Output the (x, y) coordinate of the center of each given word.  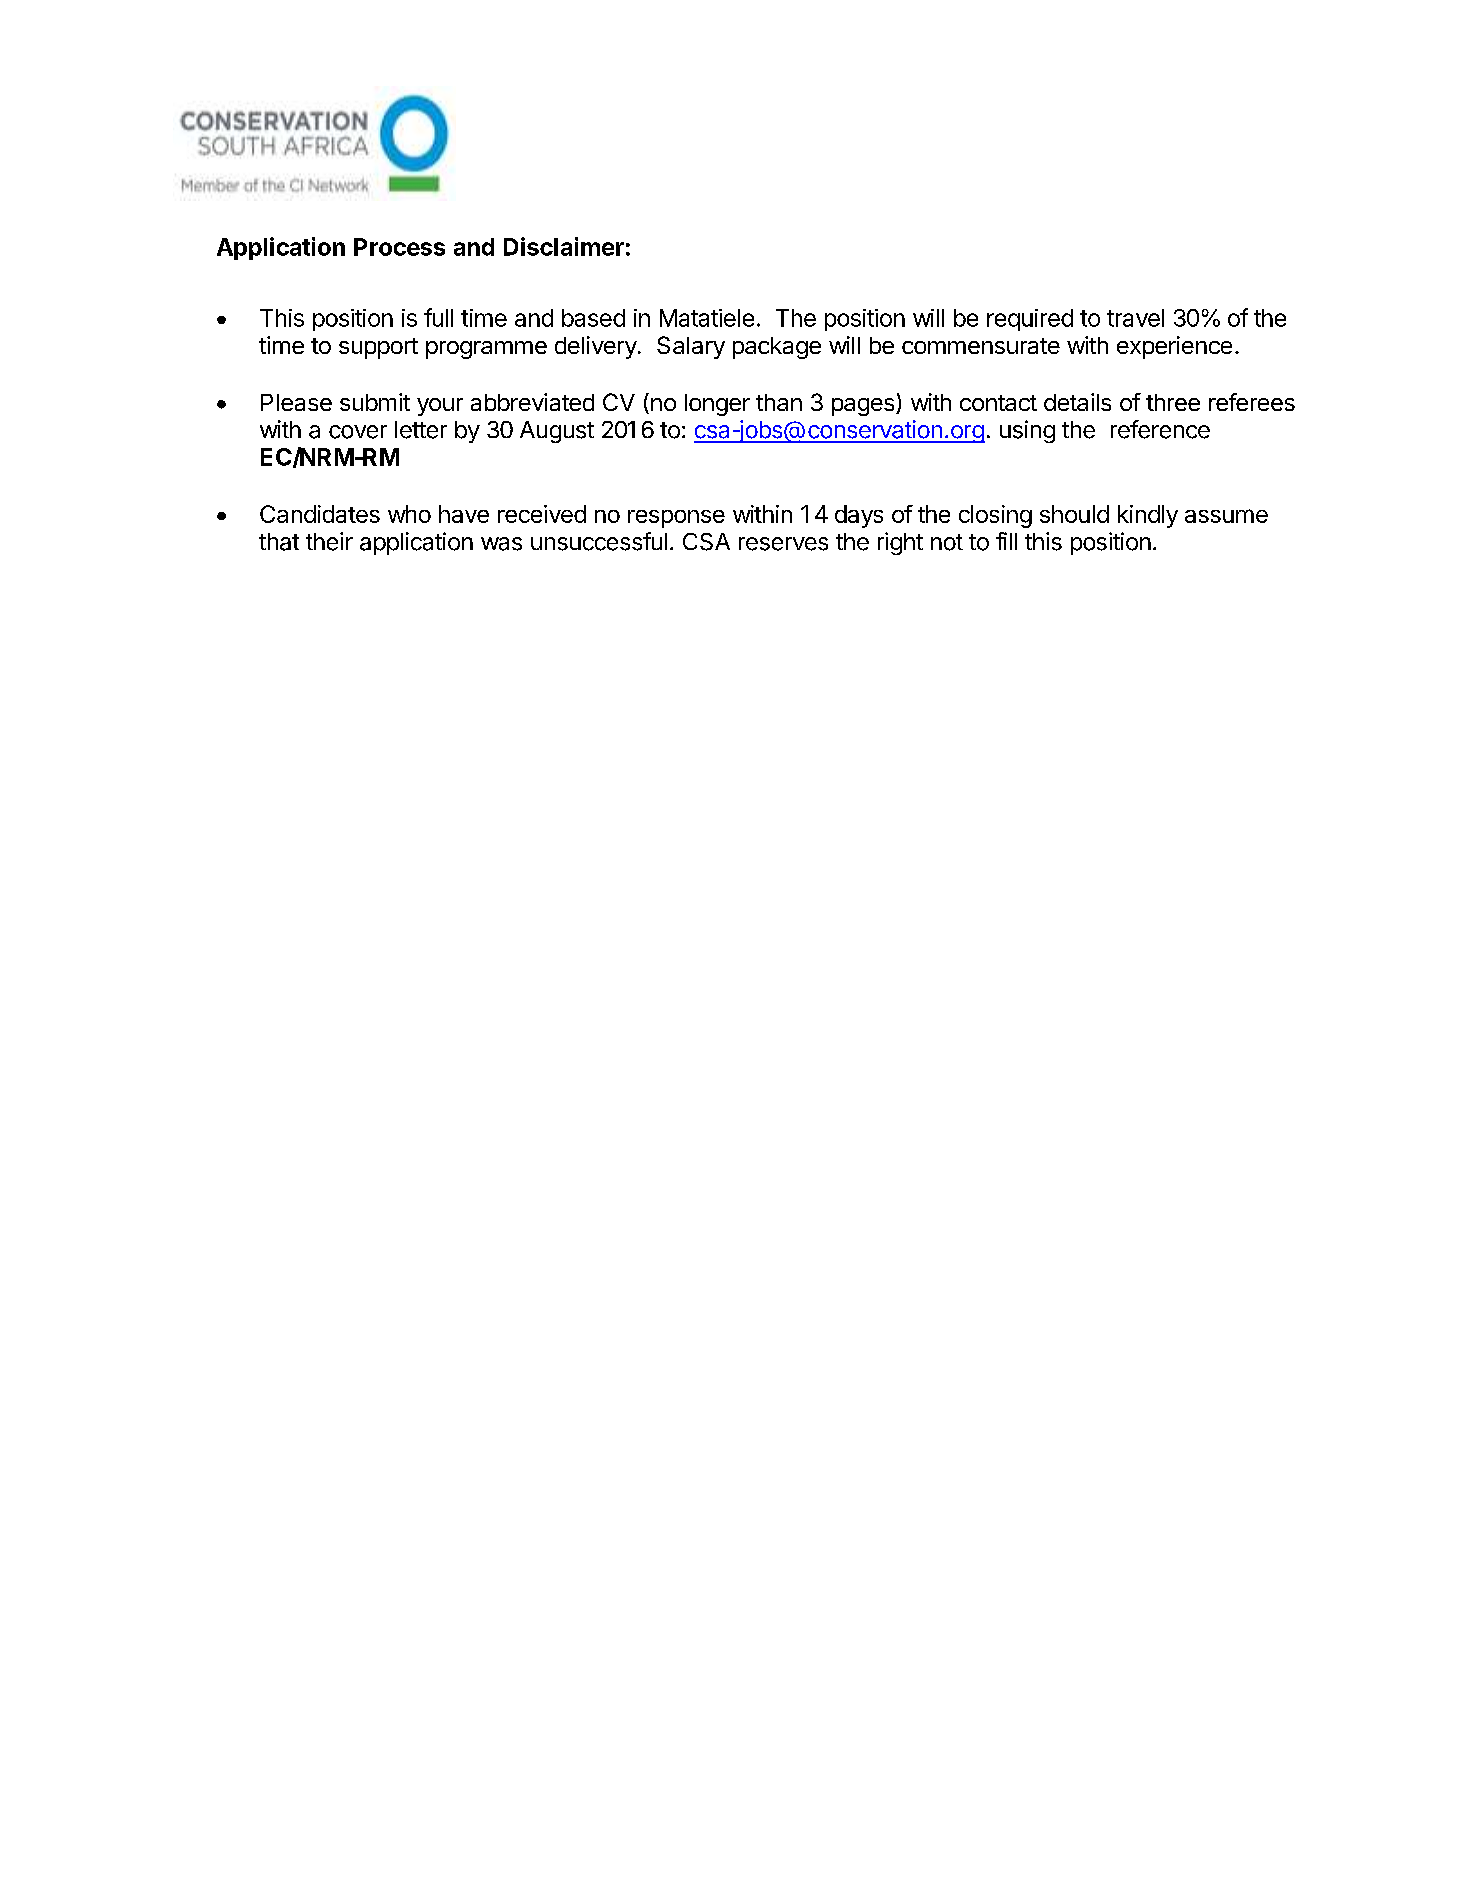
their (329, 541)
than (779, 402)
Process (399, 247)
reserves (783, 544)
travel (1135, 318)
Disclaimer (564, 246)
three (1173, 402)
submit (375, 402)
